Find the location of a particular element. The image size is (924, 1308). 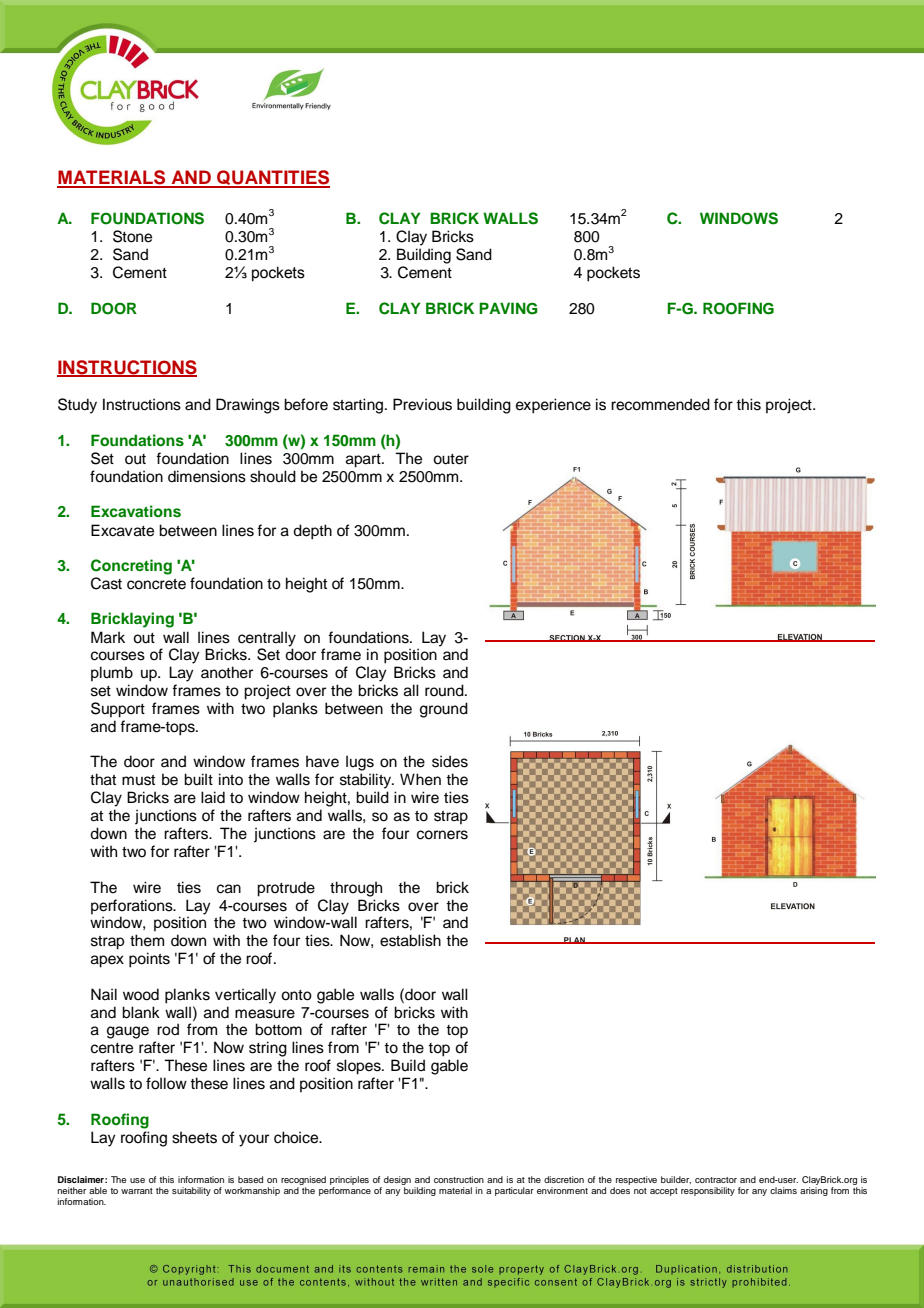

Support is located at coordinates (118, 710).
